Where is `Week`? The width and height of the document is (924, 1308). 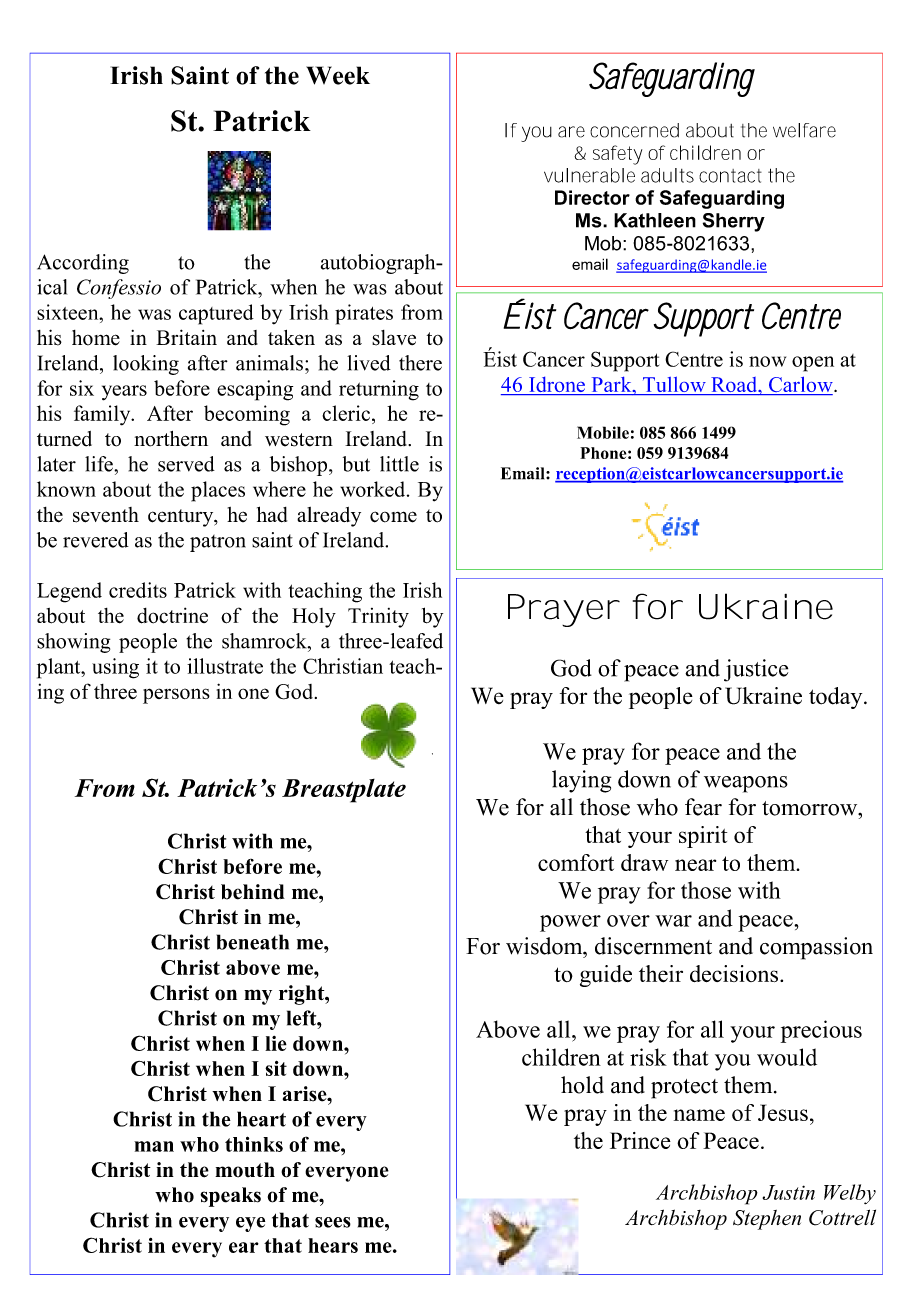 Week is located at coordinates (338, 75).
